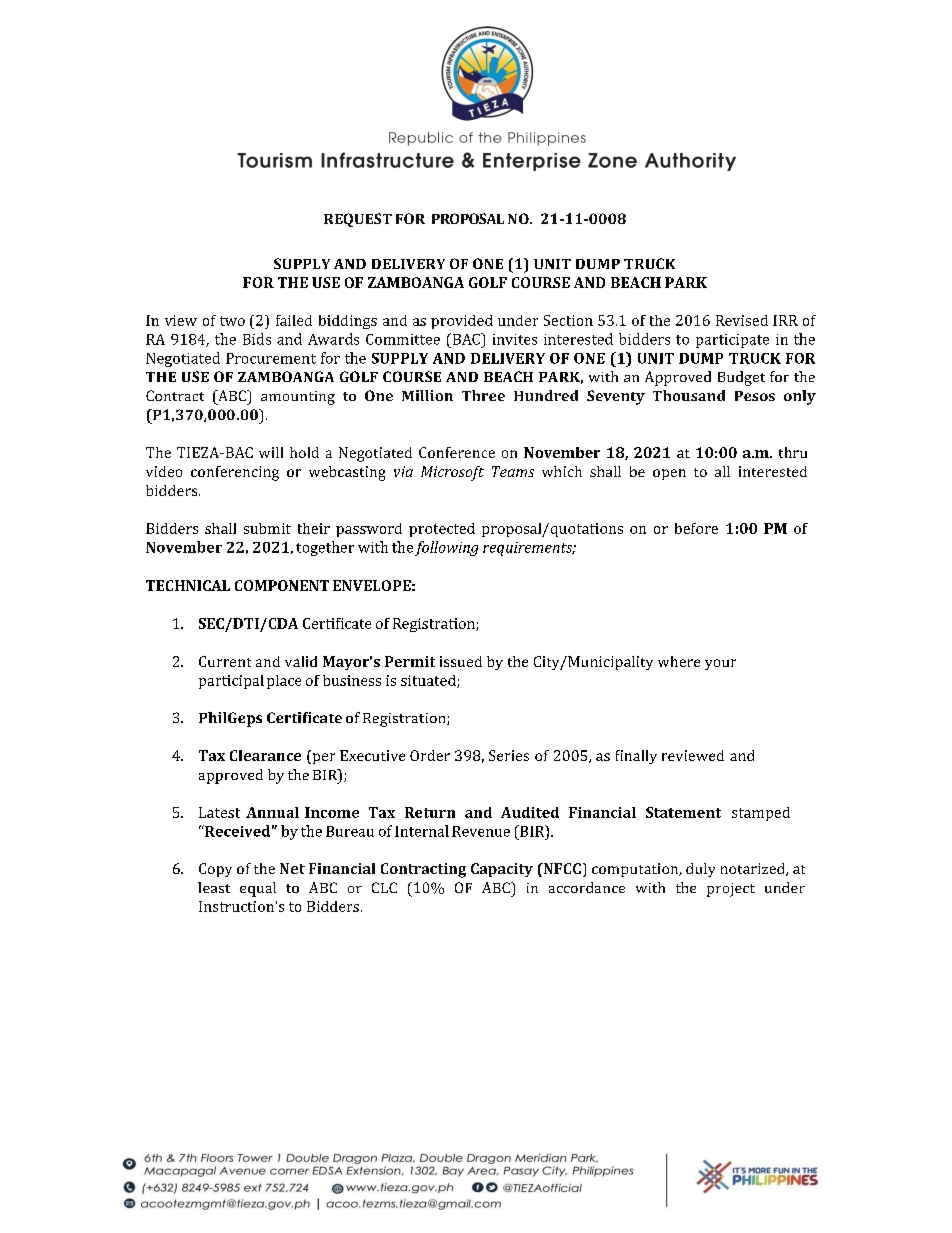 This page has width=952, height=1233. Describe the element at coordinates (462, 322) in the page. I see `provided` at that location.
